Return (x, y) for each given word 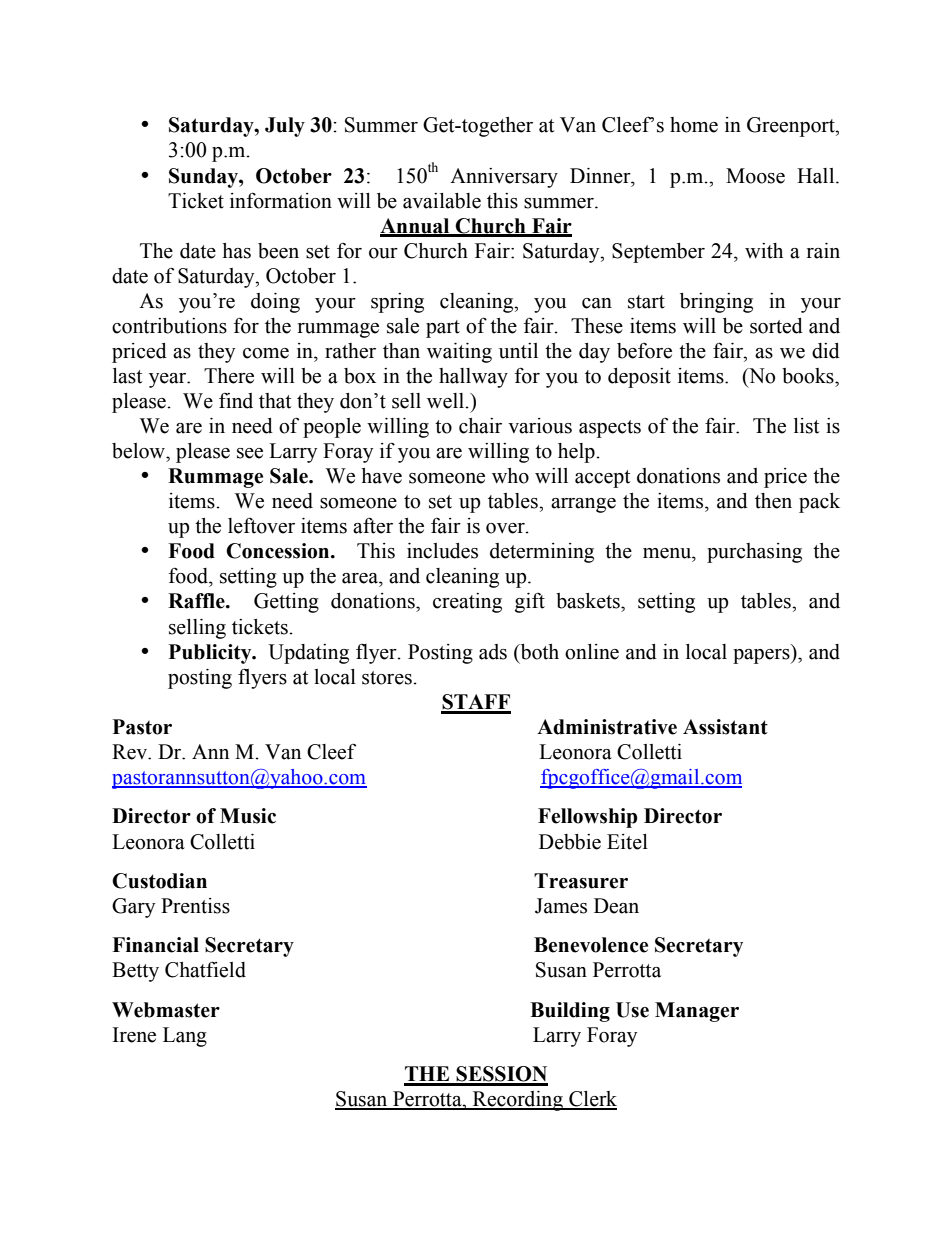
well (446, 401)
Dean (616, 906)
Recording (517, 1101)
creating (467, 603)
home (694, 125)
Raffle (197, 601)
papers (762, 656)
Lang (185, 1037)
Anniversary (504, 178)
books (809, 376)
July (285, 127)
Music (248, 816)
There (229, 376)
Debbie (570, 842)
